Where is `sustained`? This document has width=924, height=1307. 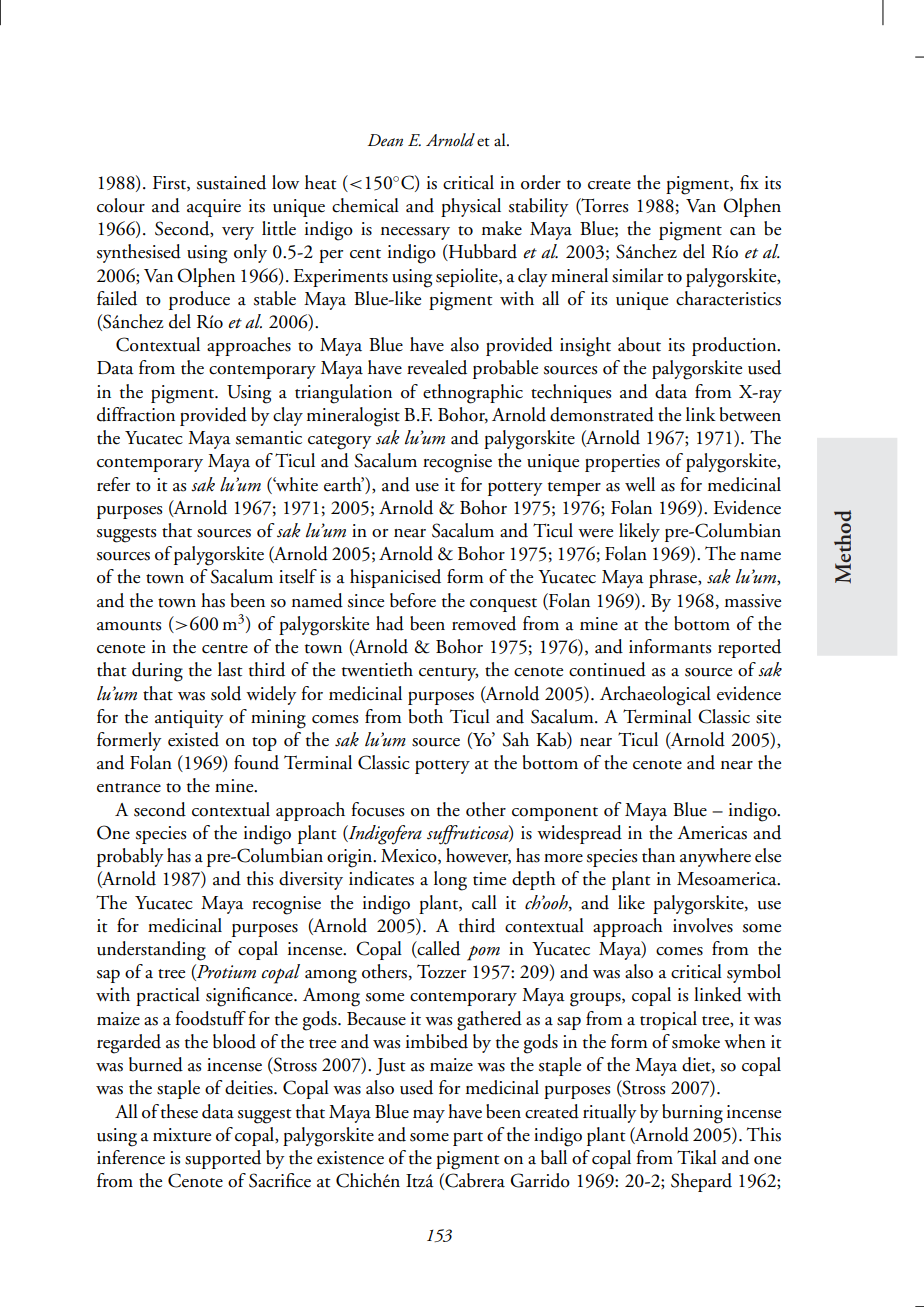 sustained is located at coordinates (231, 182).
